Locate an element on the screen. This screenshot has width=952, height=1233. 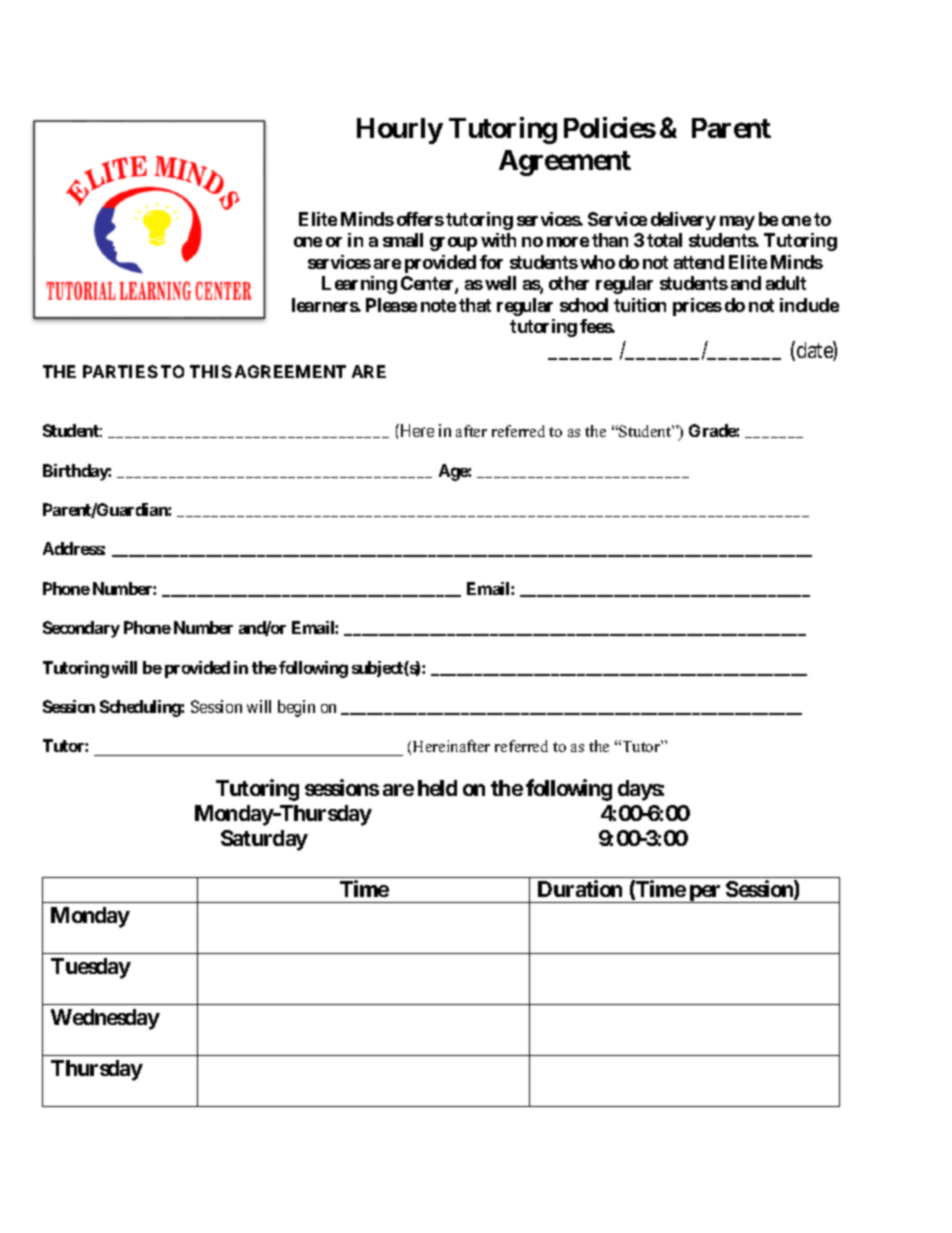
per is located at coordinates (705, 894).
